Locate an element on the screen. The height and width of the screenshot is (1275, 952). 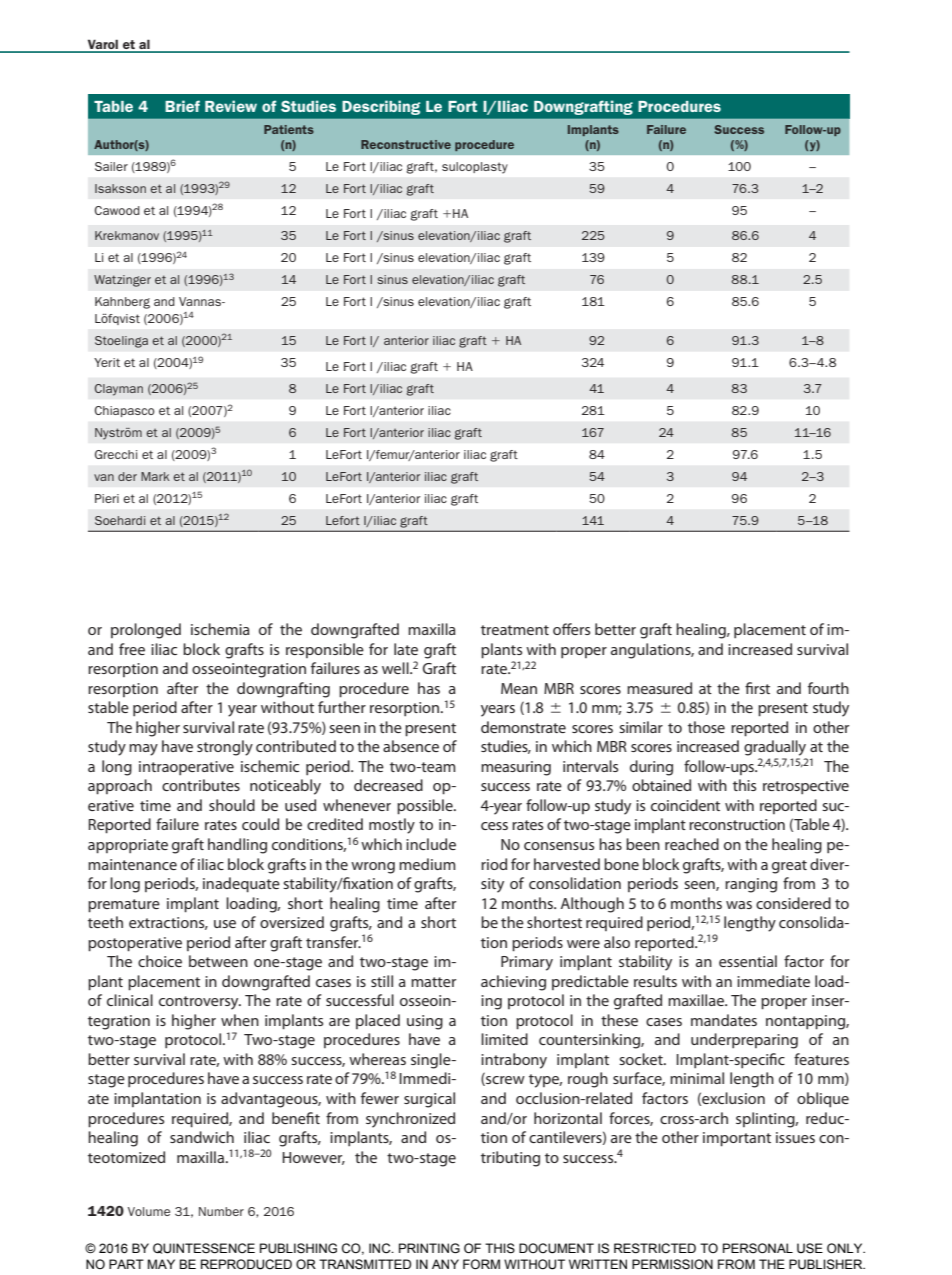
Mean is located at coordinates (519, 688).
